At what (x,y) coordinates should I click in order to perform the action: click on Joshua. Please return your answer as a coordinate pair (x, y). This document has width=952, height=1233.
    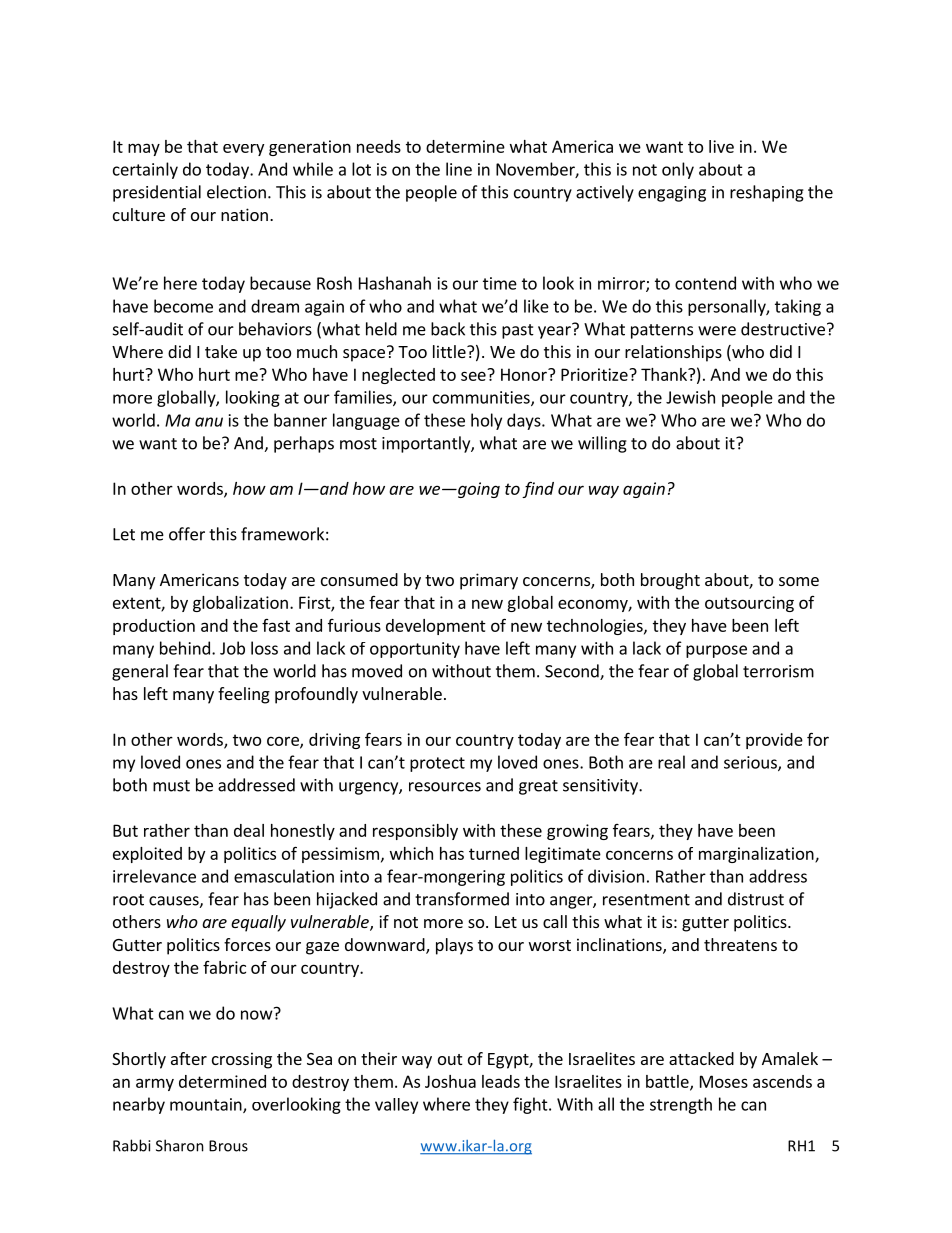
    Looking at the image, I should click on (450, 1081).
